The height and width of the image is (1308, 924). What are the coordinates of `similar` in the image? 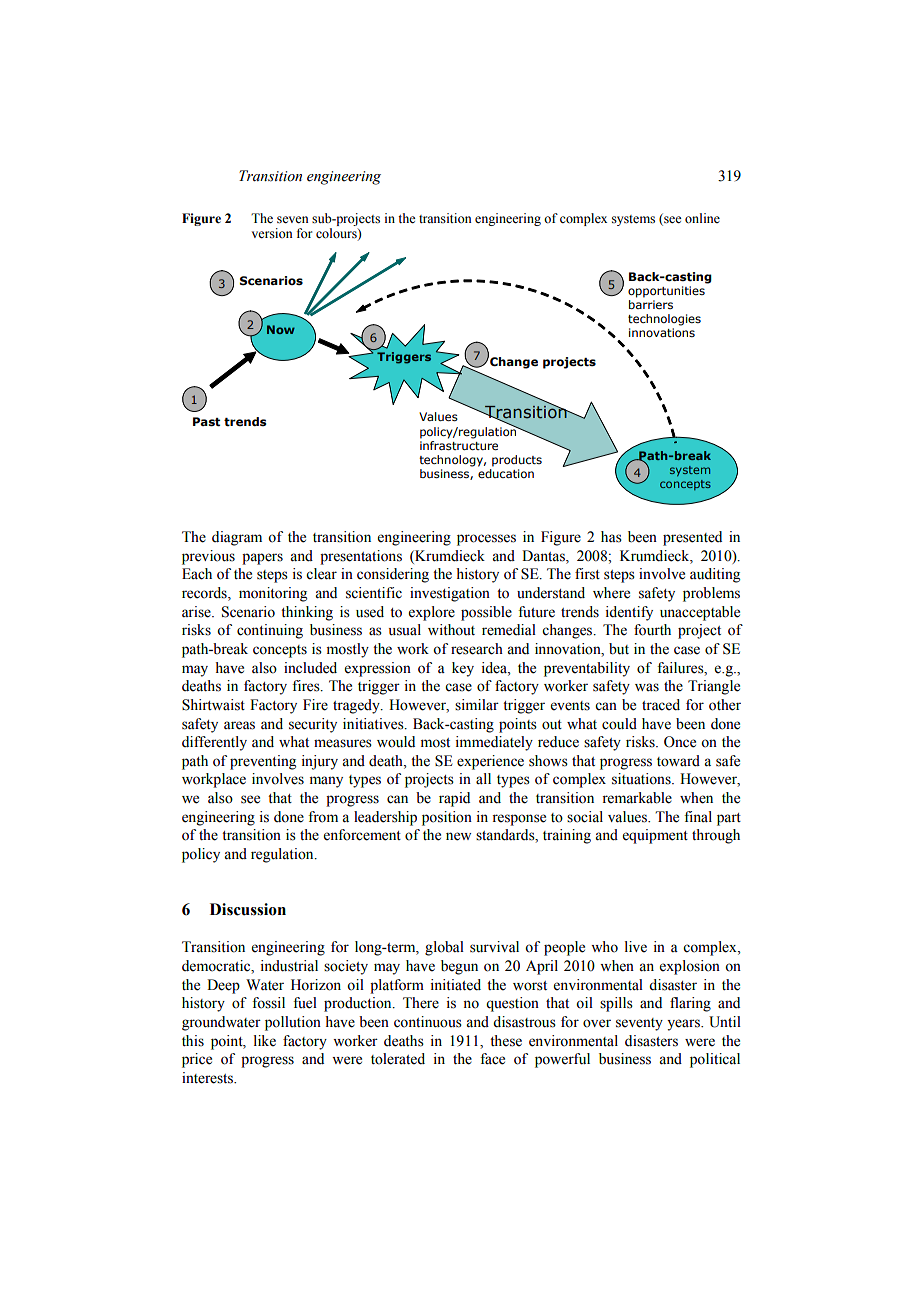 It's located at (477, 705).
